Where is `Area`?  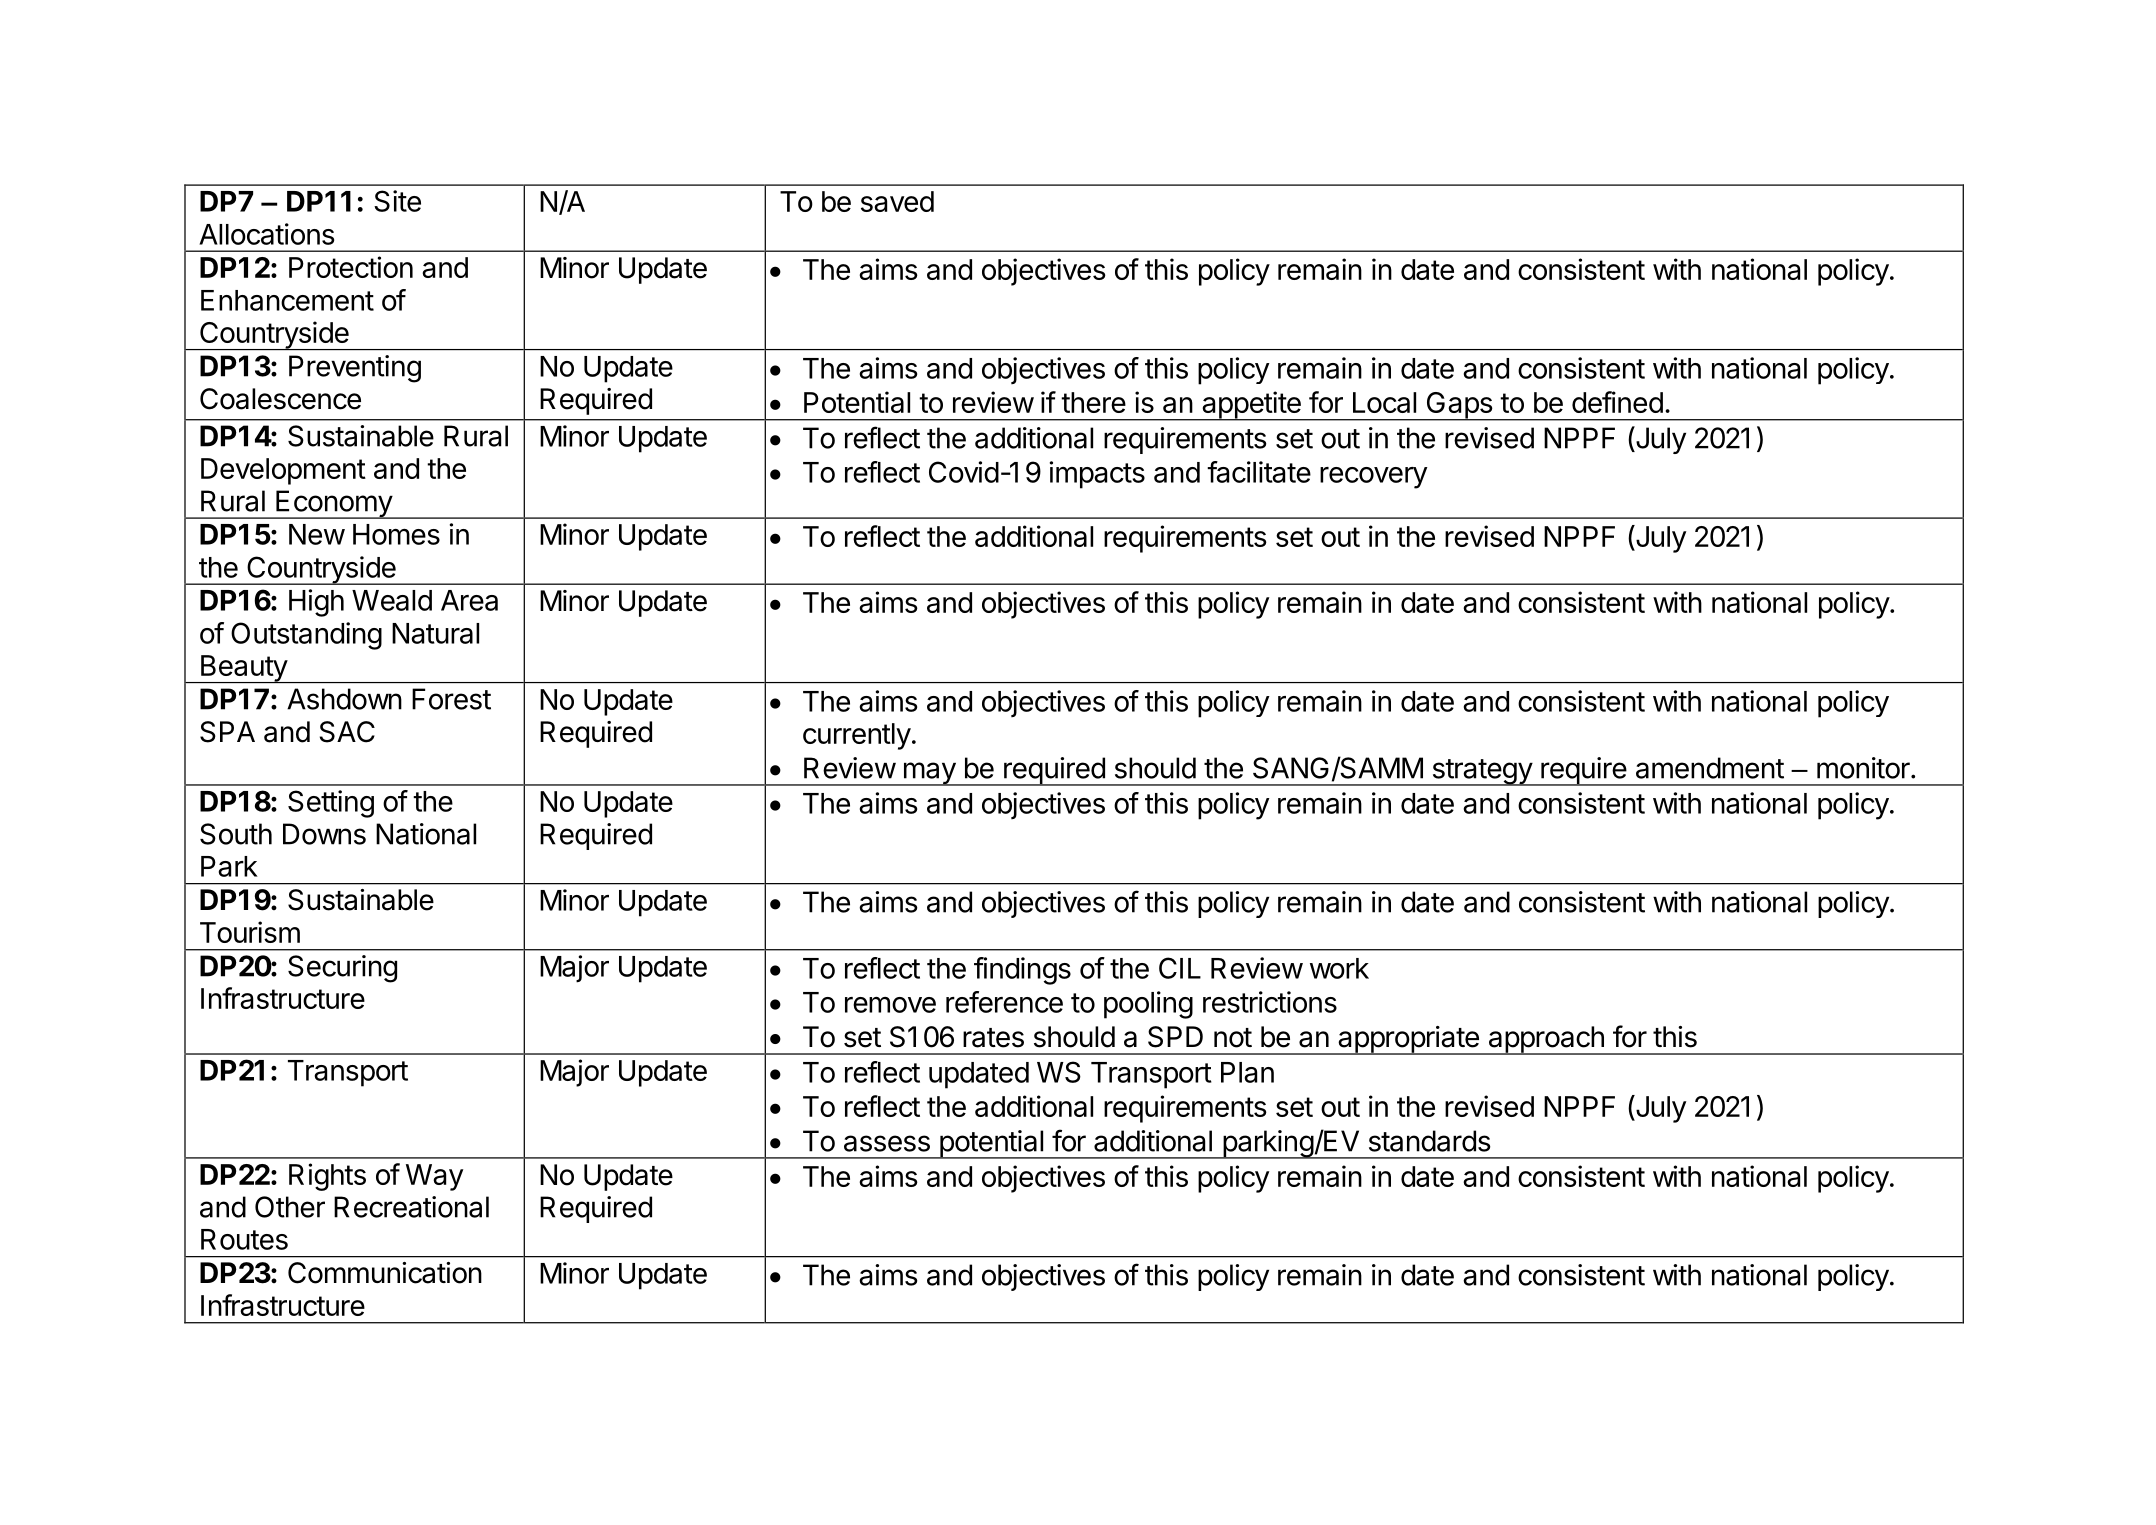
Area is located at coordinates (469, 600).
